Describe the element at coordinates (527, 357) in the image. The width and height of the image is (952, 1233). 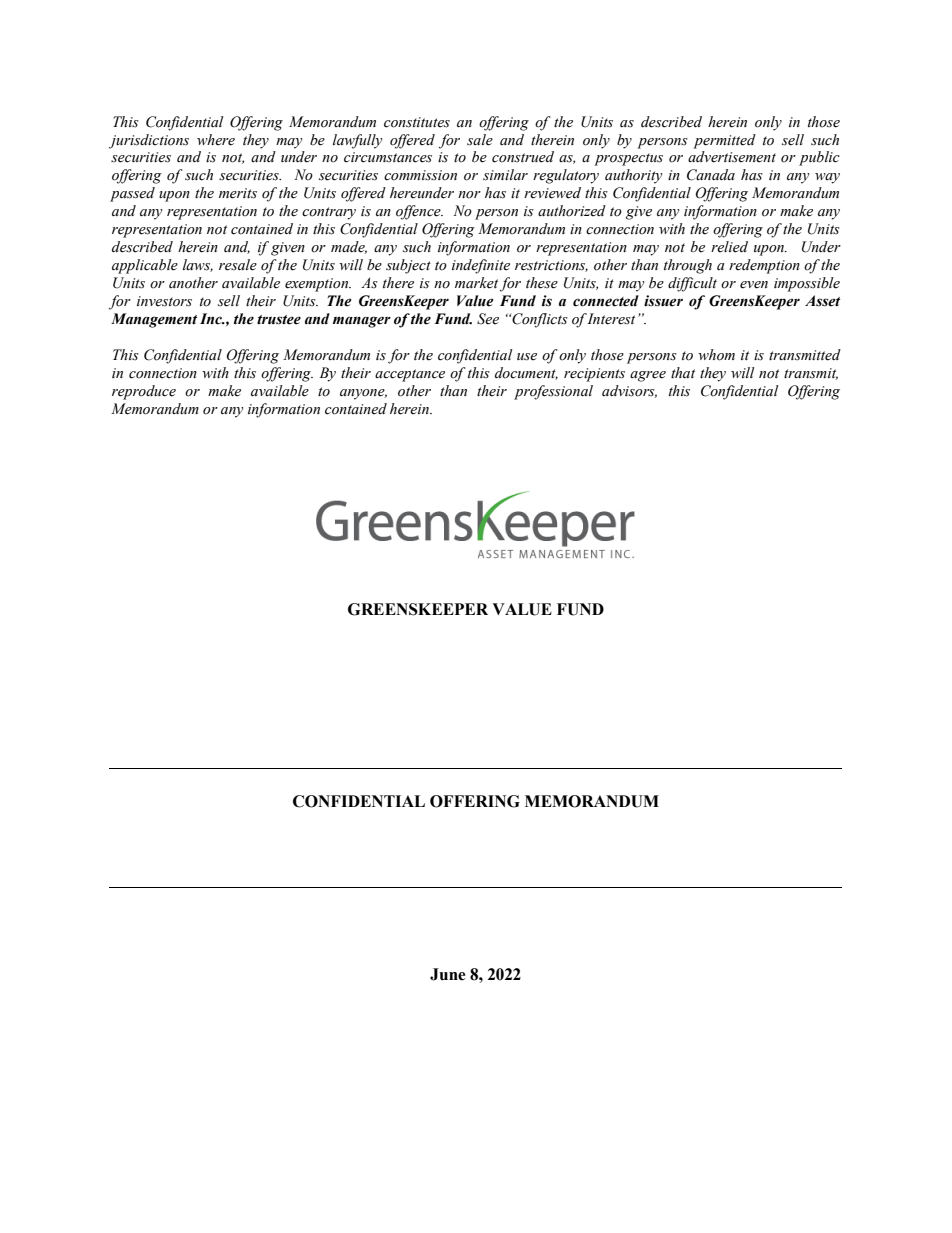
I see `use` at that location.
